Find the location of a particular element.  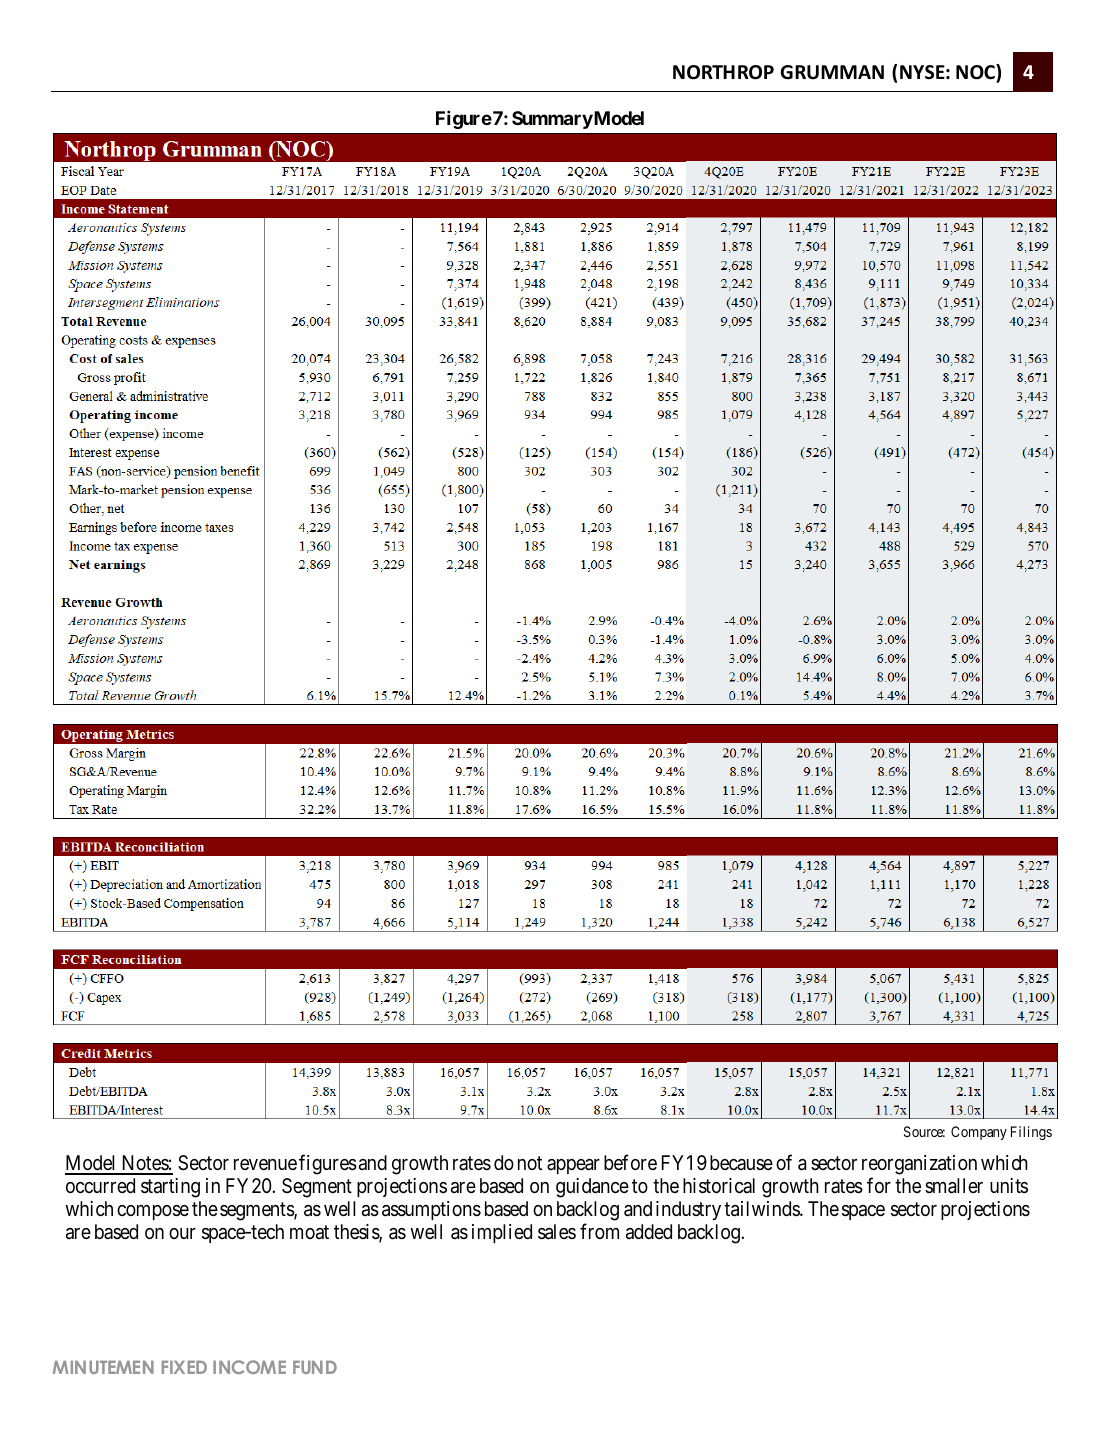

NORTHROP is located at coordinates (723, 72).
